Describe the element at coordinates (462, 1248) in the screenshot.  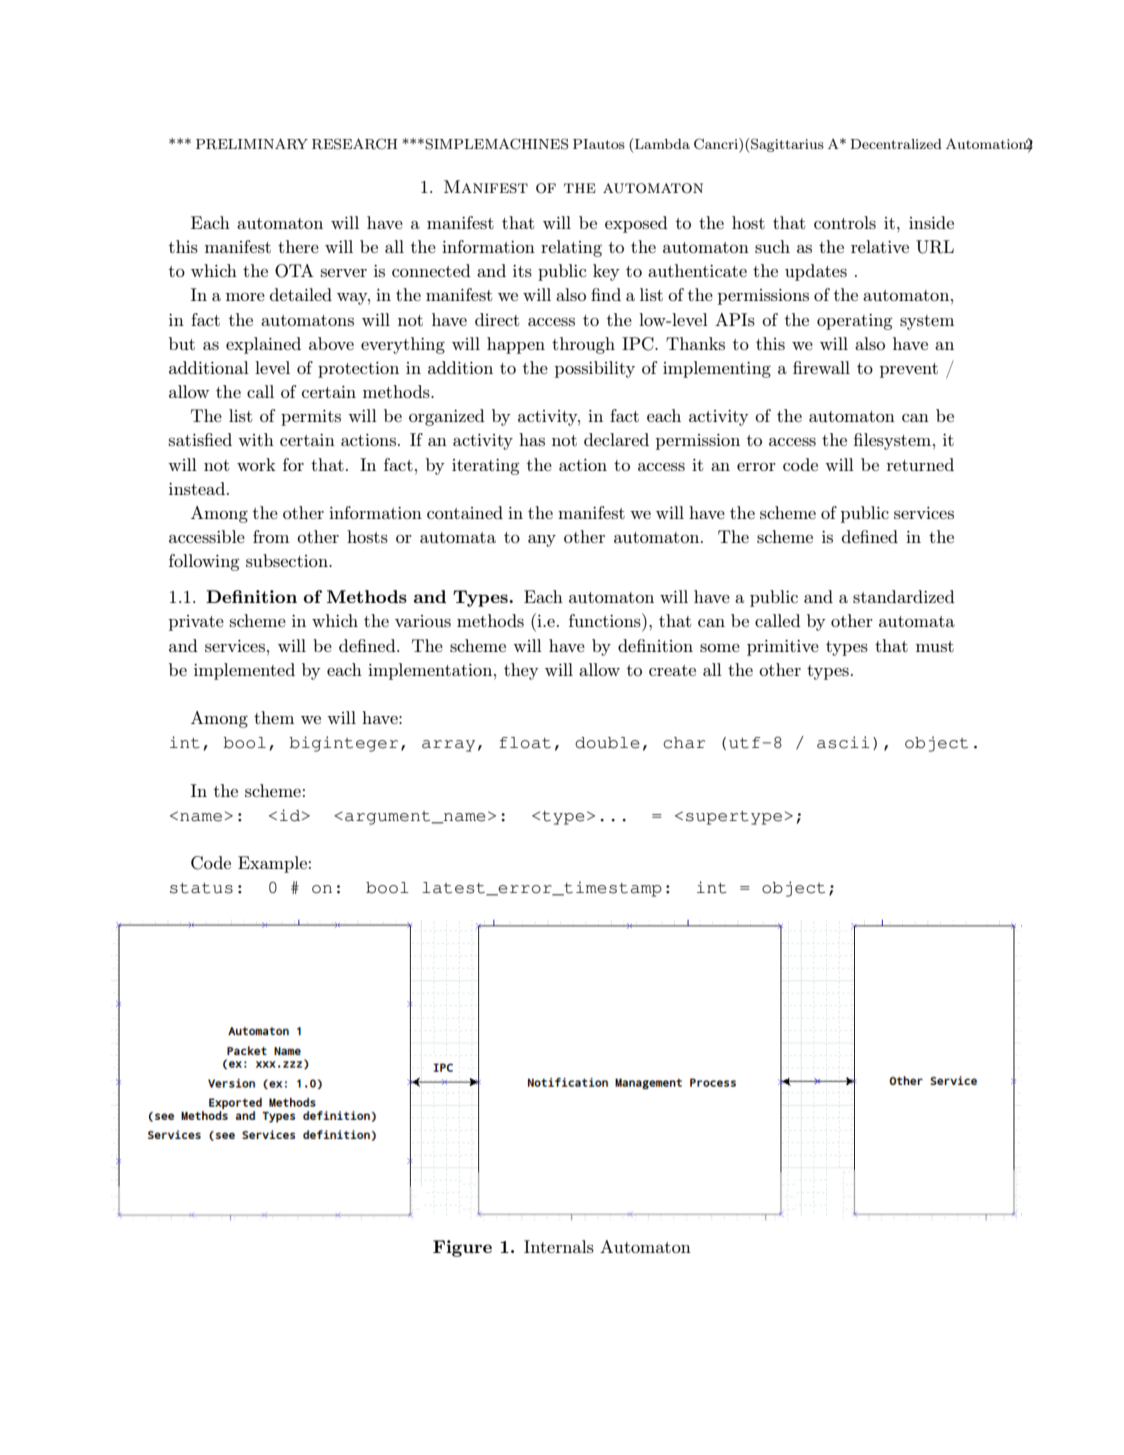
I see `Figure` at that location.
